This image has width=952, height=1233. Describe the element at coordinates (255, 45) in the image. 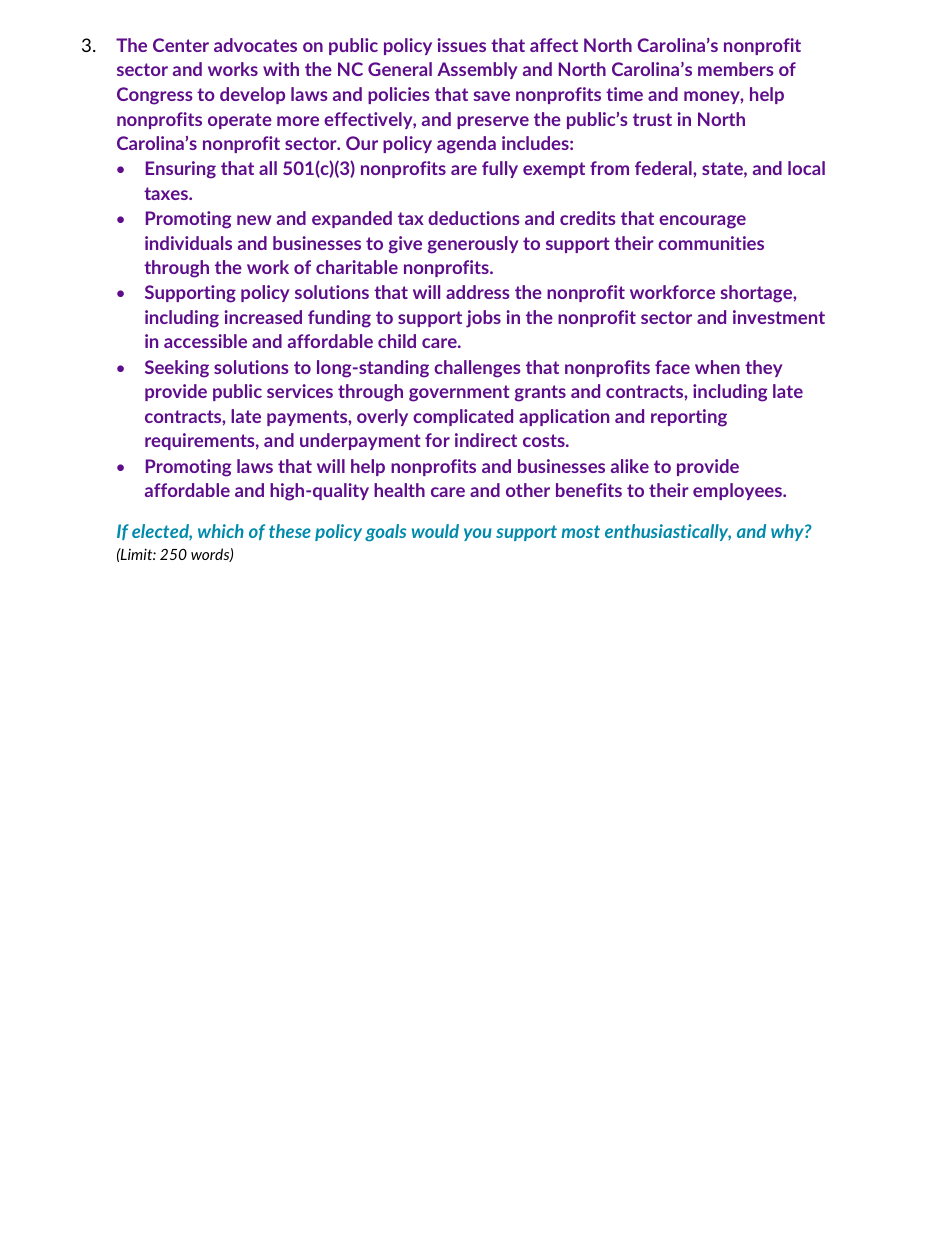

I see `advocates` at that location.
